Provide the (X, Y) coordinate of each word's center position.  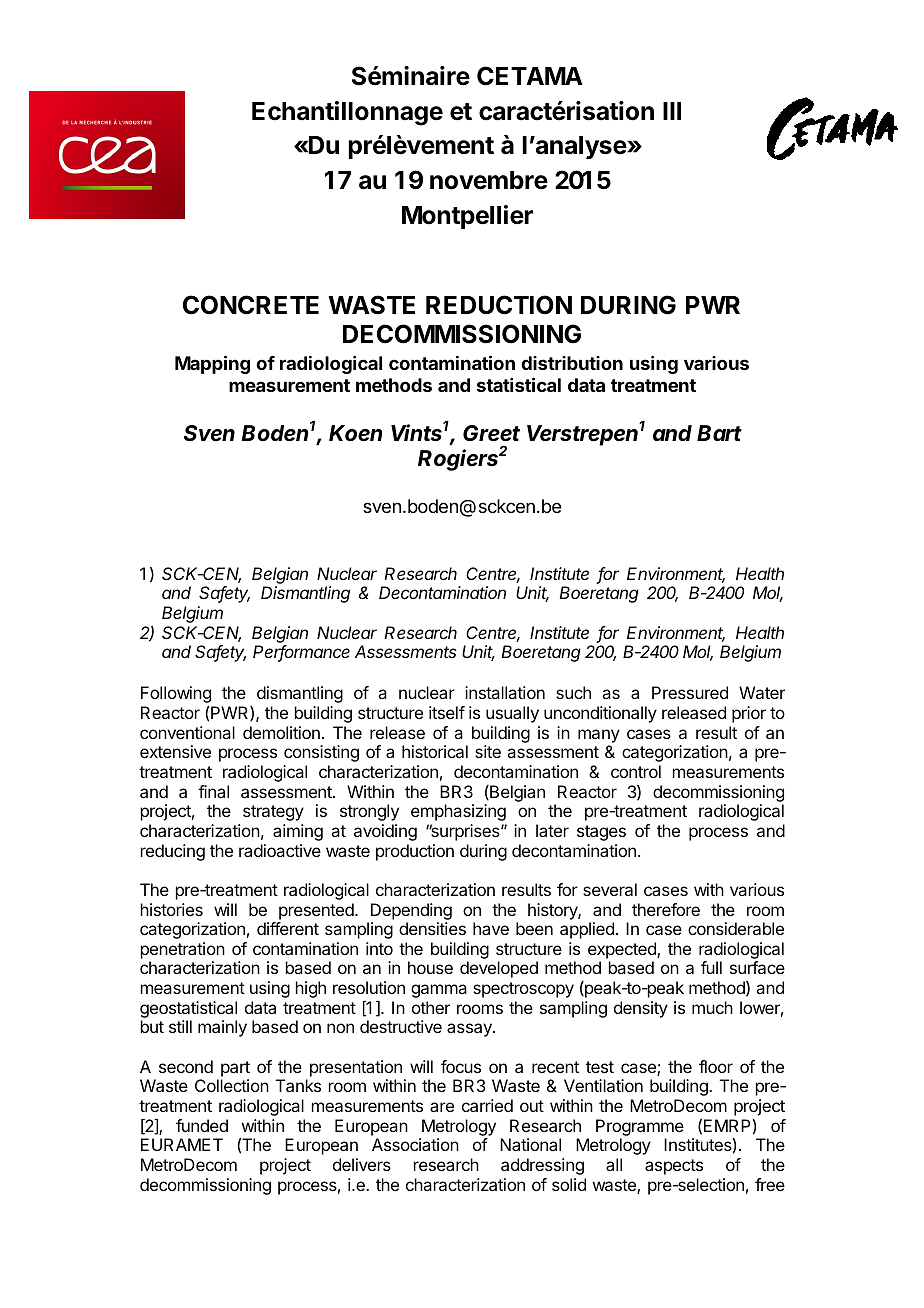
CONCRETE (251, 305)
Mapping (212, 364)
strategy (273, 813)
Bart (719, 433)
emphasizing (458, 812)
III (672, 111)
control (636, 771)
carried (487, 1105)
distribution (572, 363)
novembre (489, 180)
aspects (674, 1167)
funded (202, 1125)
